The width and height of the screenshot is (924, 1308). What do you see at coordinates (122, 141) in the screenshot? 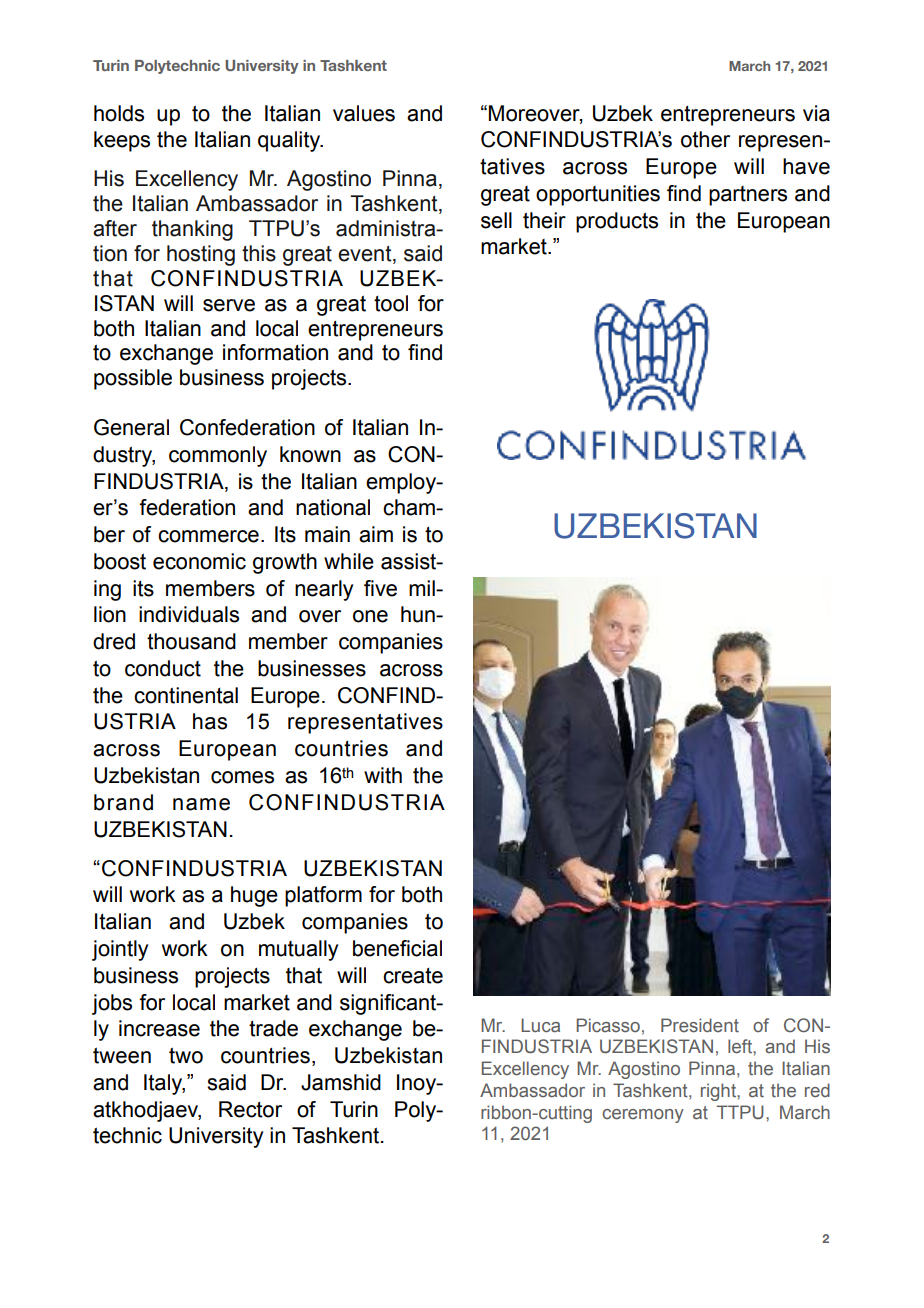
I see `keeps` at bounding box center [122, 141].
